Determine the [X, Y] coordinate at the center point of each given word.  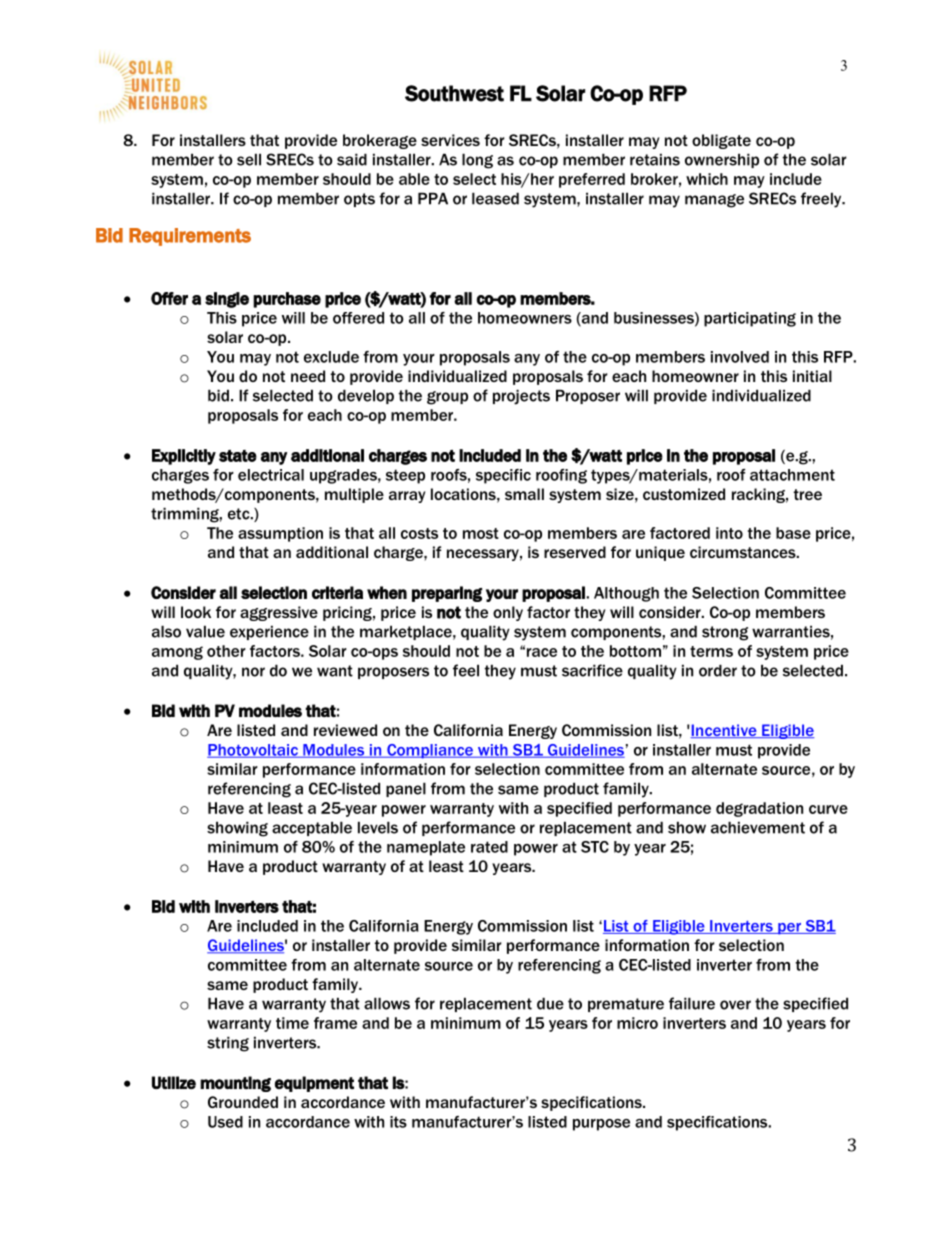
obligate [721, 141]
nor [253, 672]
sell [249, 159]
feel [466, 670]
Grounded [243, 1102]
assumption [280, 534]
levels [378, 827]
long [477, 161]
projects [521, 397]
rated [489, 847]
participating [750, 319]
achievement [758, 827]
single [227, 300]
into [729, 533]
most [481, 533]
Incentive [724, 731]
